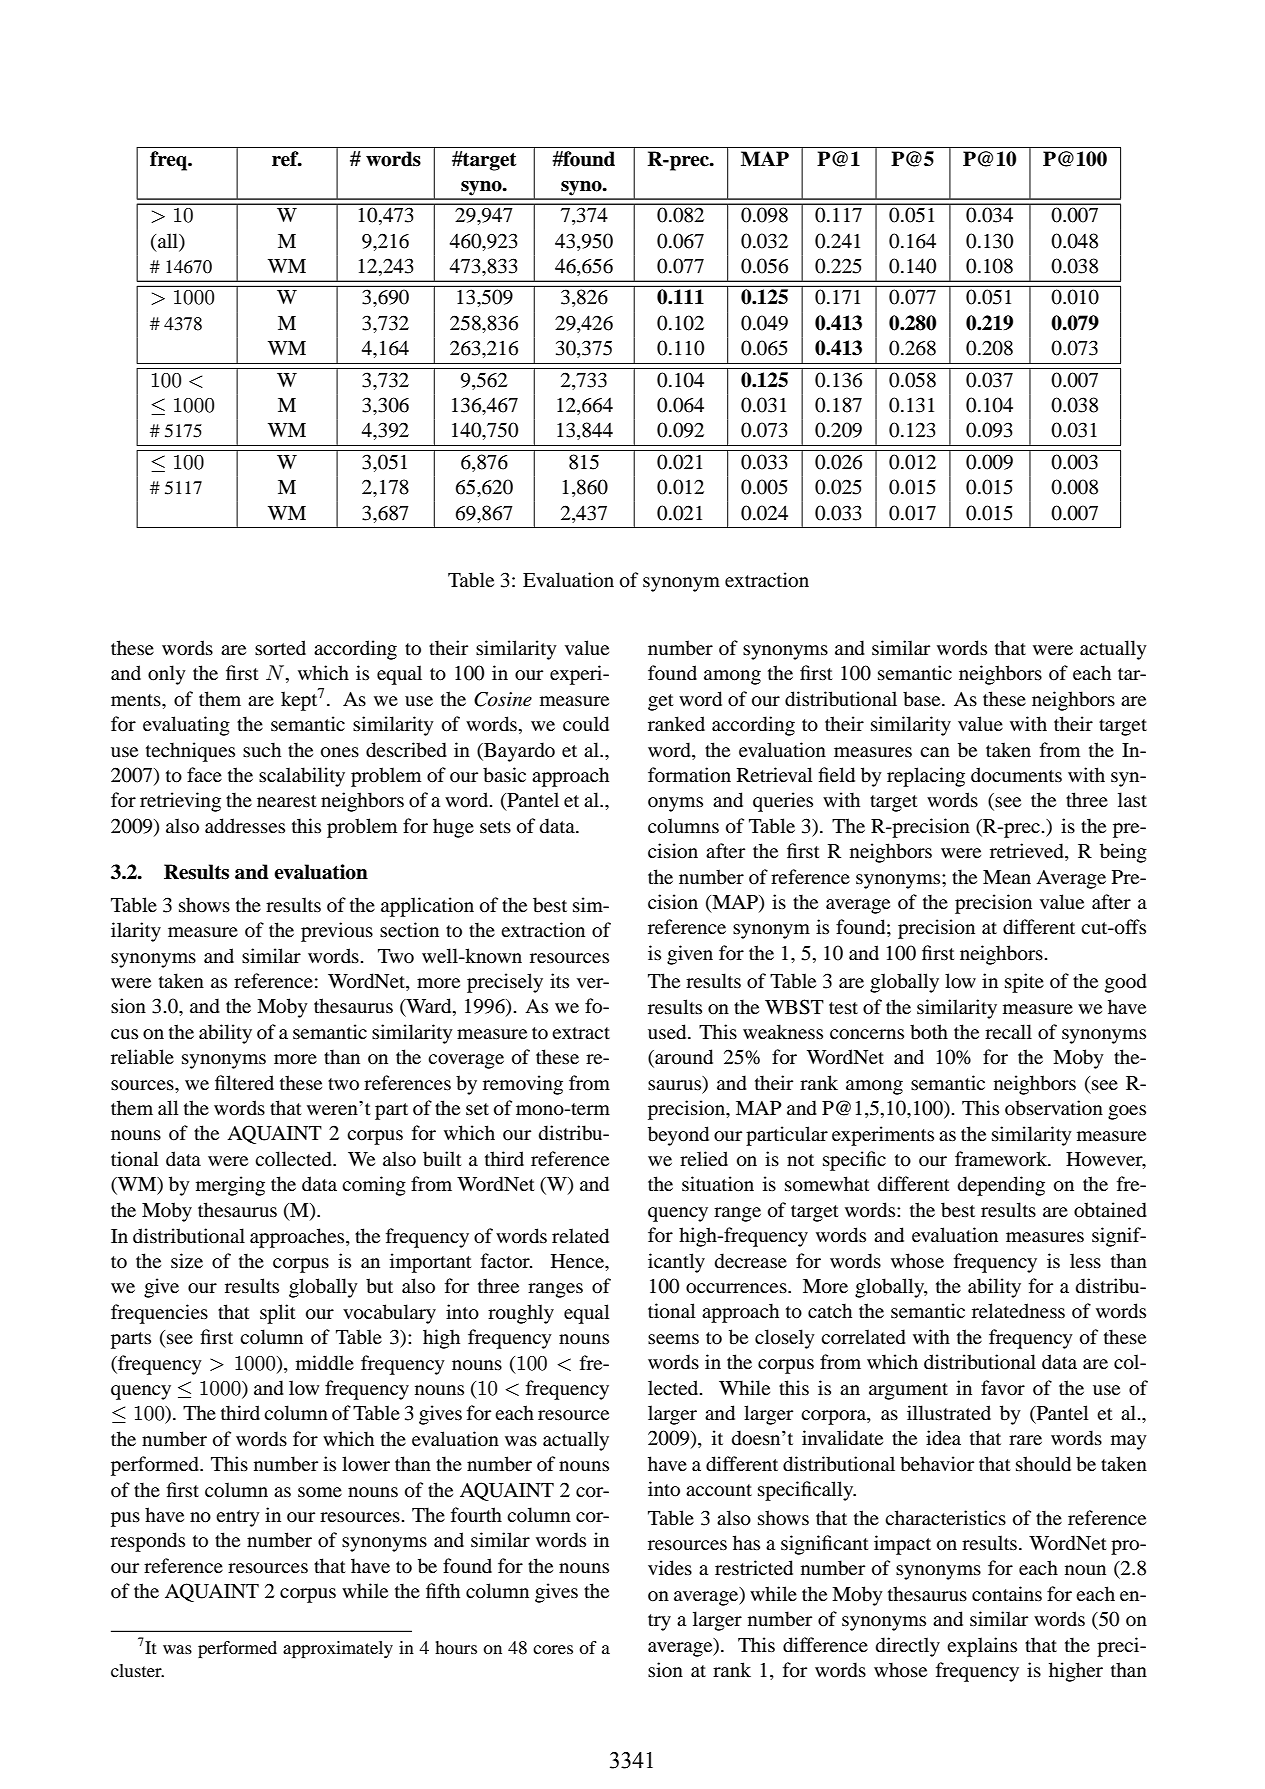 This document has height=1789, width=1265. What do you see at coordinates (923, 698) in the document?
I see `base` at bounding box center [923, 698].
